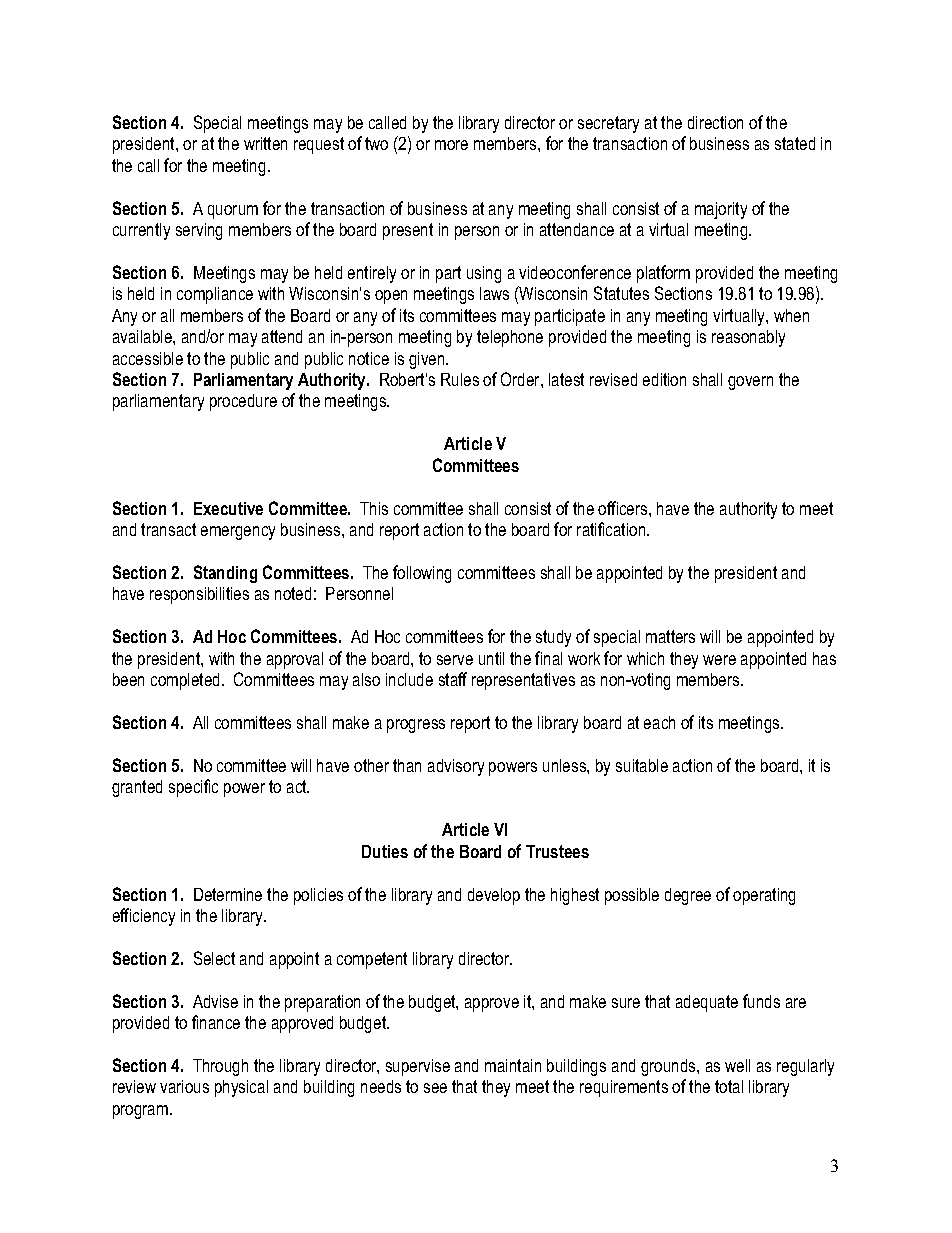  I want to click on staff, so click(453, 679).
